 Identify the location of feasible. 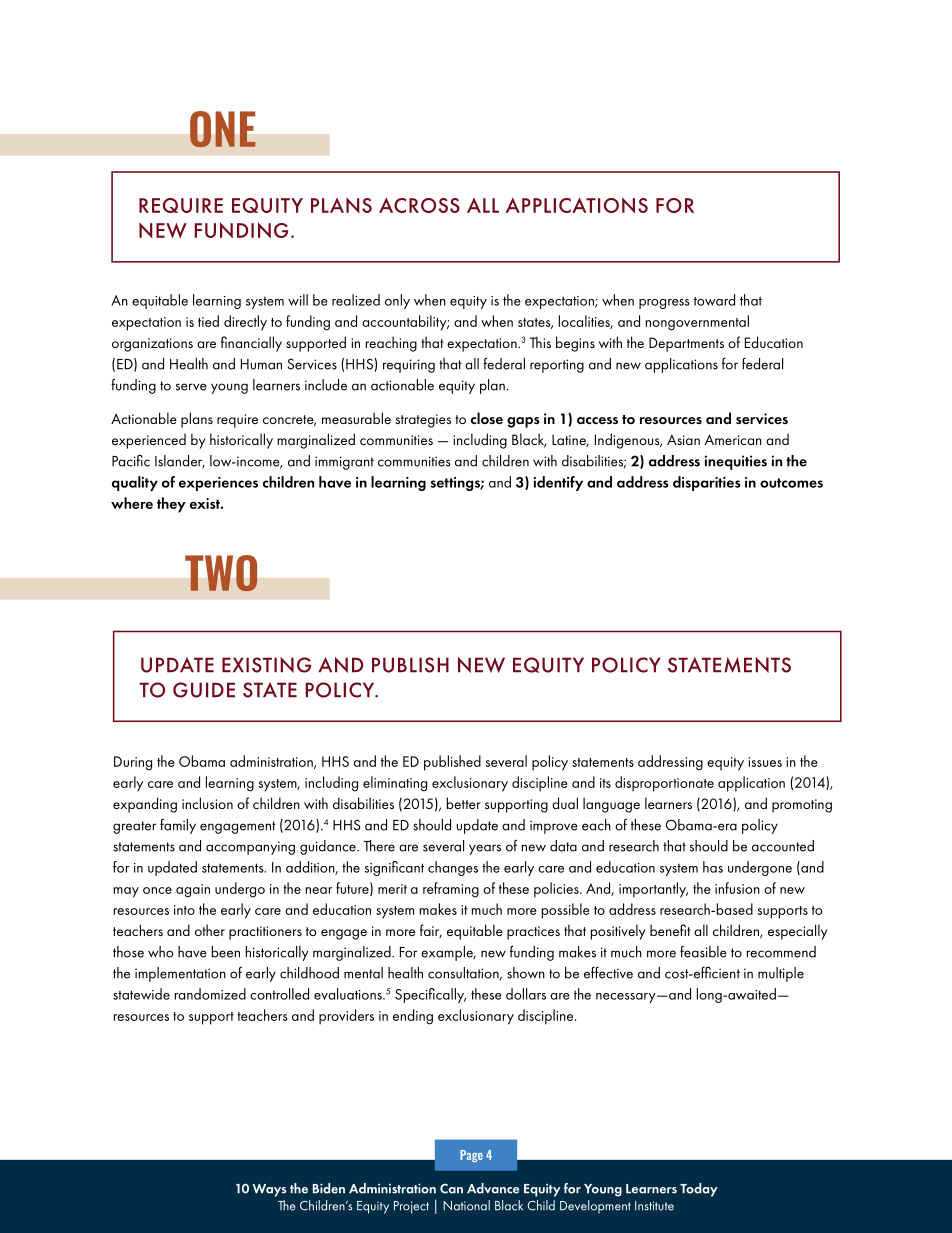
(703, 952).
